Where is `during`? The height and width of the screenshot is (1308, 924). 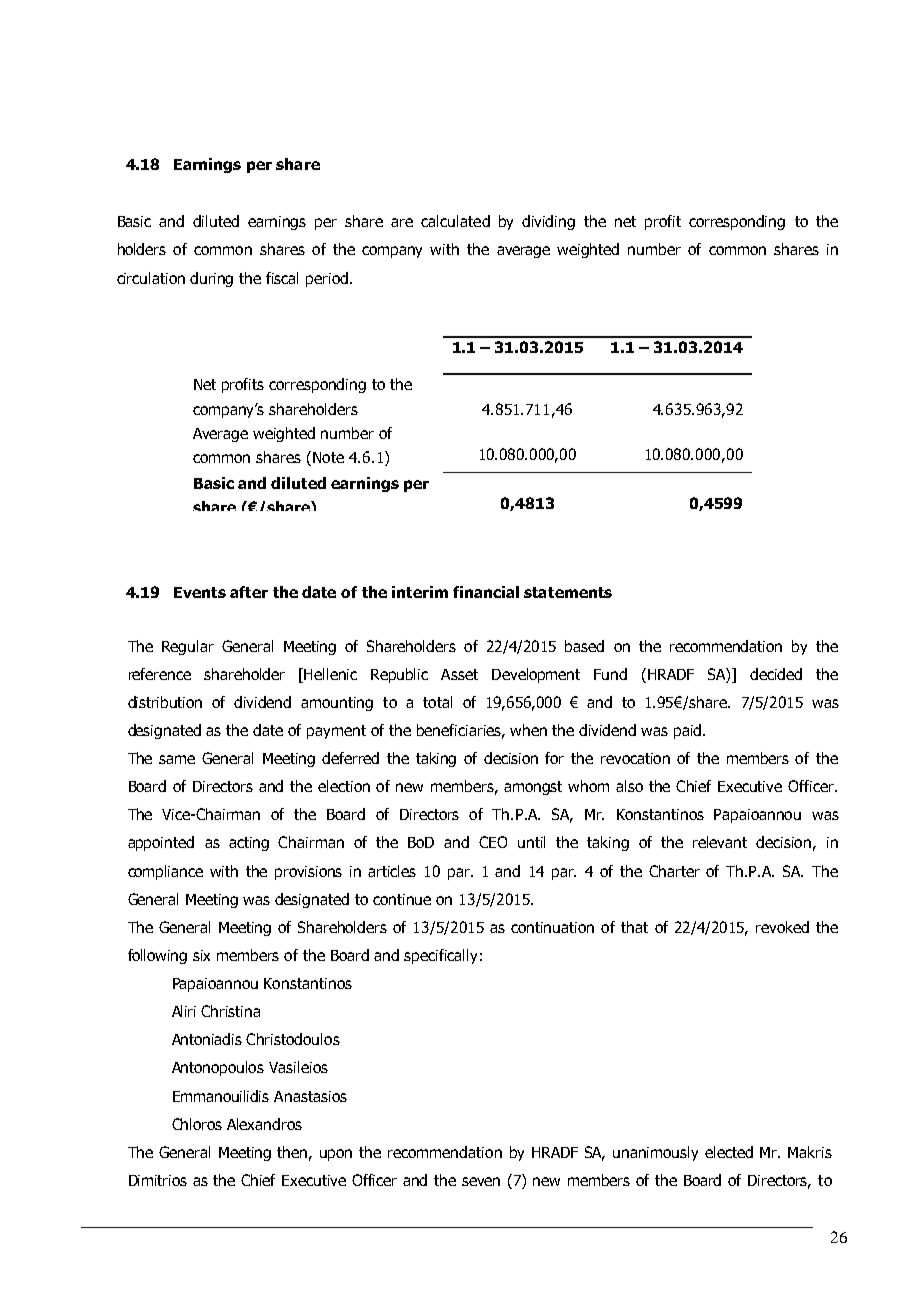
during is located at coordinates (211, 279).
